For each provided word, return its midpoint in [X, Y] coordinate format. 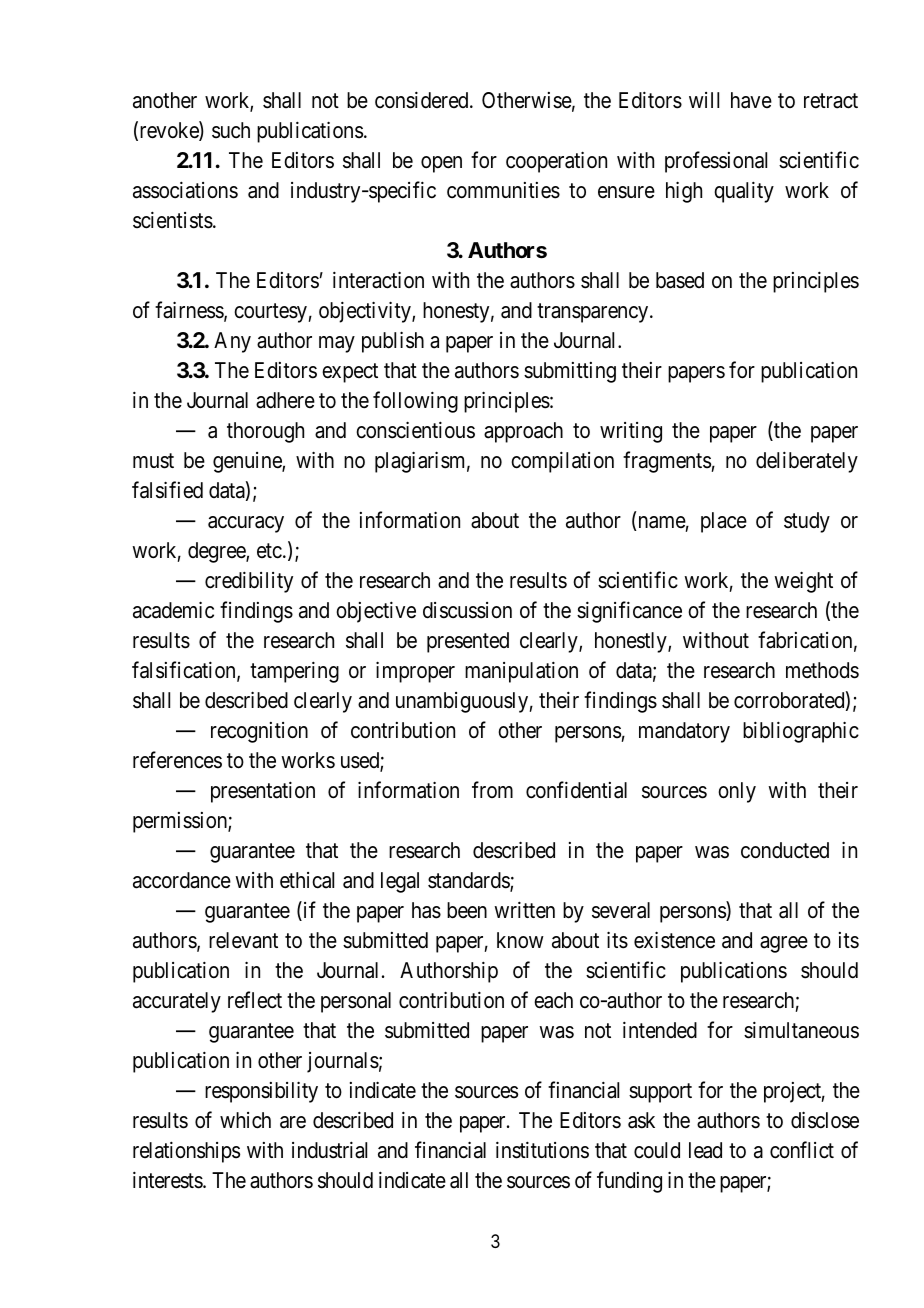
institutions [542, 1150]
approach [523, 432]
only [737, 792]
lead [705, 1150]
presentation [263, 792]
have [751, 100]
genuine [248, 462]
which [245, 1120]
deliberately [807, 462]
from [492, 789]
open [441, 164]
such [231, 130]
